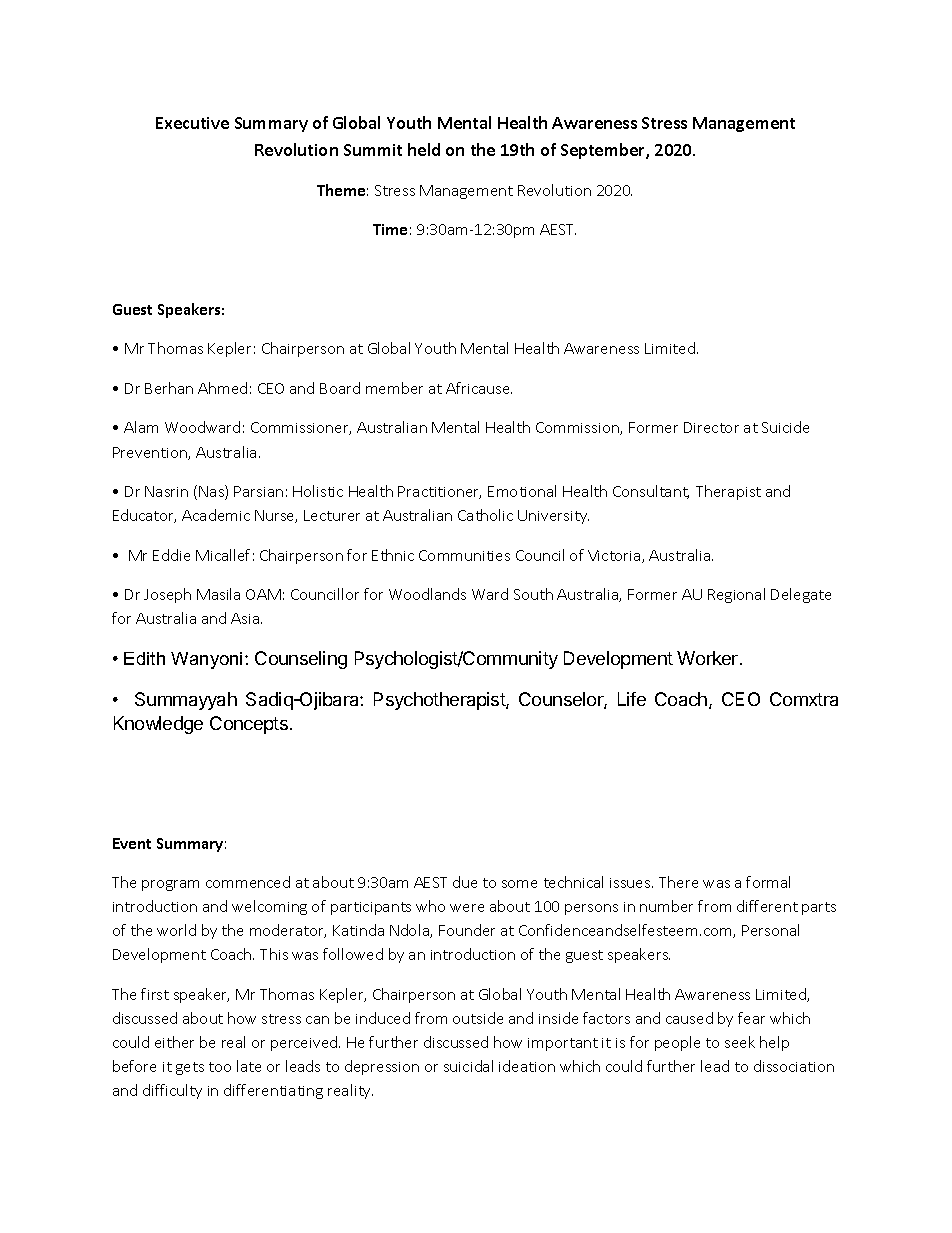 The image size is (952, 1233). I want to click on Executive, so click(192, 123).
